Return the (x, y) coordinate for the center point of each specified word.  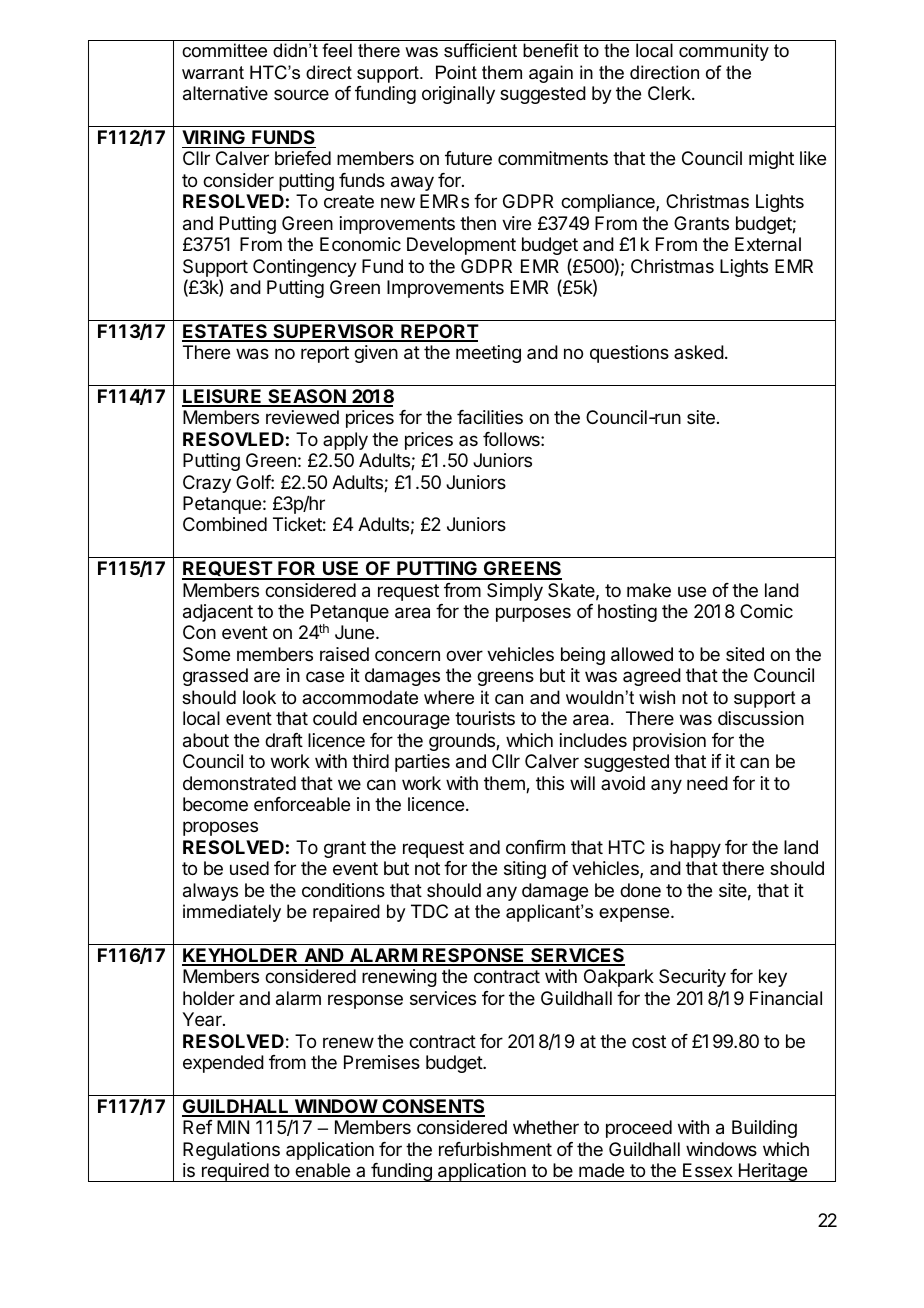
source (301, 94)
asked (699, 352)
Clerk (670, 93)
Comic (766, 611)
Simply (515, 592)
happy (695, 849)
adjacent (218, 613)
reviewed (302, 417)
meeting (488, 354)
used (249, 868)
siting (525, 870)
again (551, 74)
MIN (233, 1127)
